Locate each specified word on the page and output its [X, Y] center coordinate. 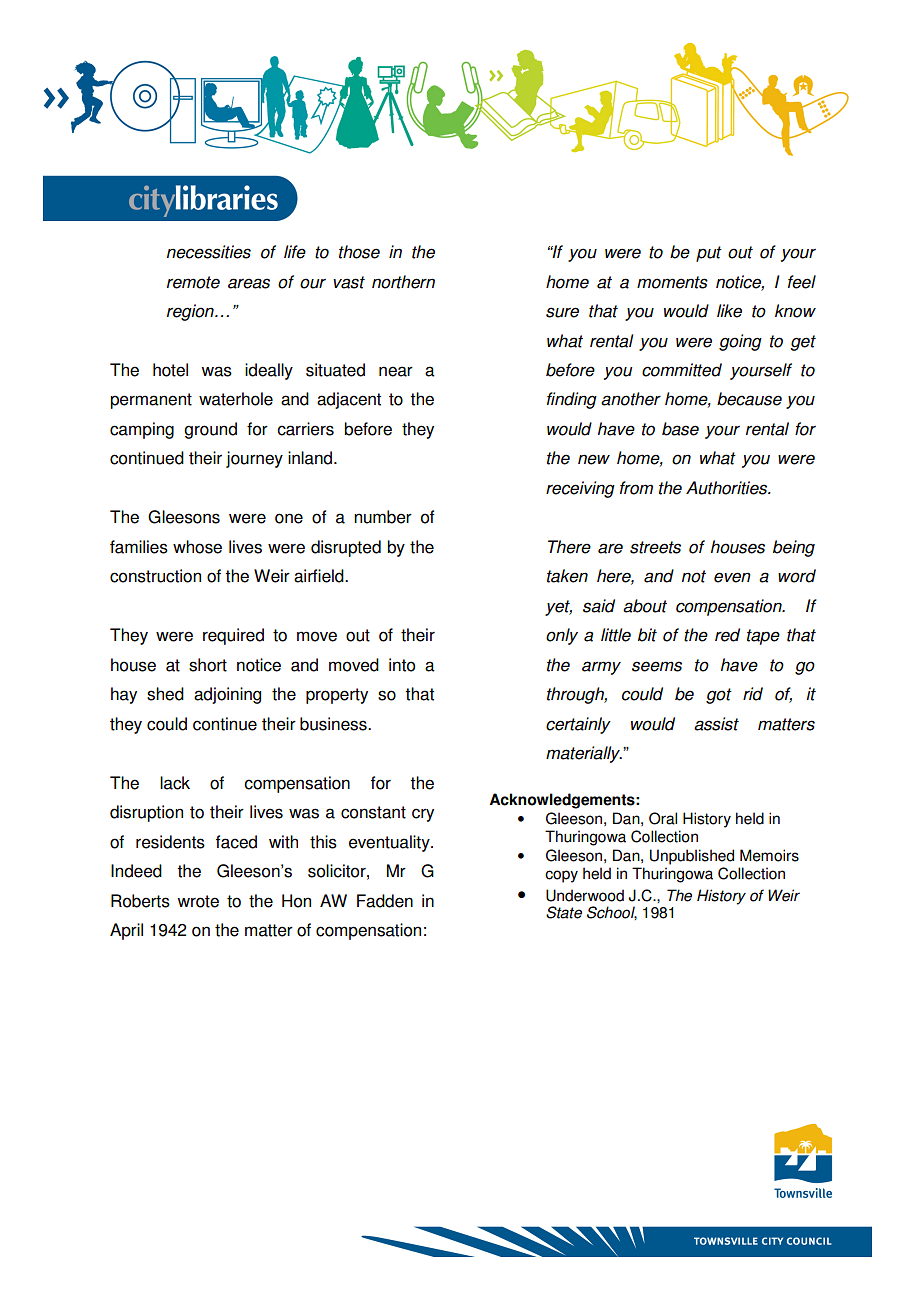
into [402, 665]
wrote [198, 901]
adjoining [227, 695]
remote [193, 282]
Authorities [728, 488]
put [709, 254]
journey [254, 459]
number [383, 517]
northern [403, 282]
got [719, 696]
